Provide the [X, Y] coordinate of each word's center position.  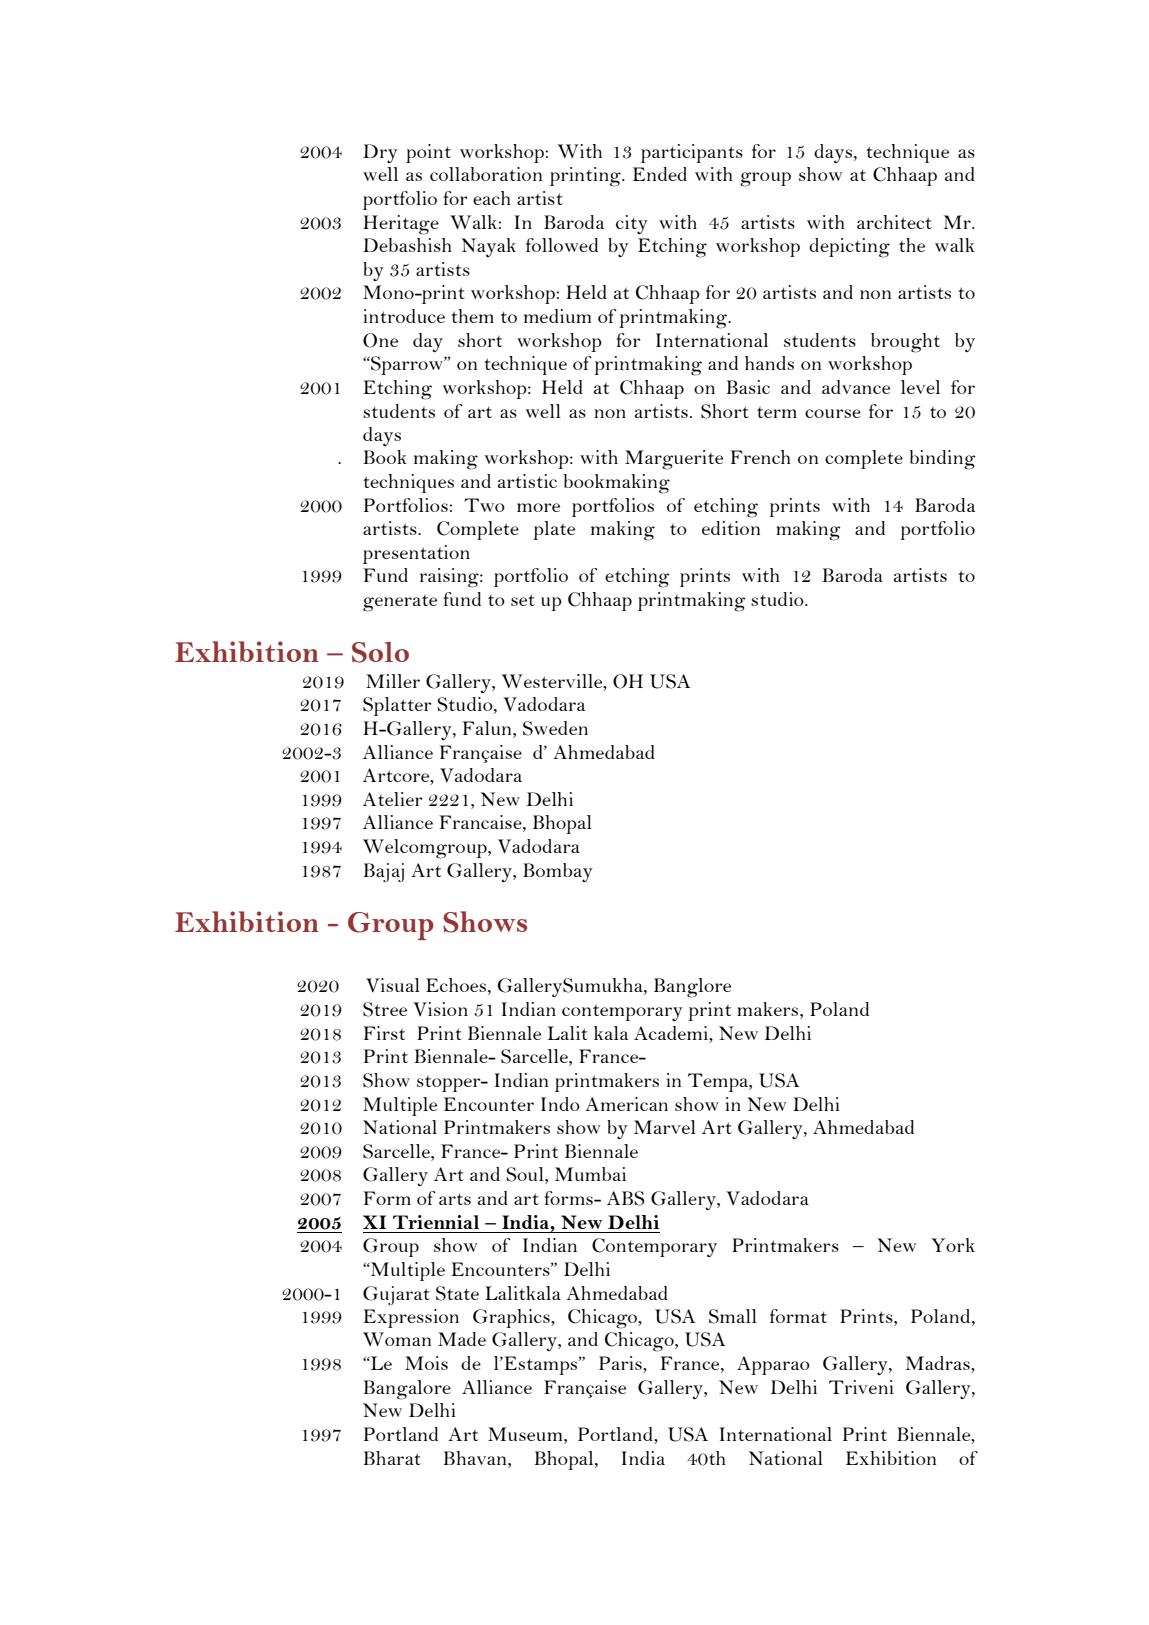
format [798, 1316]
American [626, 1104]
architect [894, 222]
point [428, 153]
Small [733, 1316]
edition [731, 528]
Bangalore [407, 1390]
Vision [440, 1009]
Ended [660, 174]
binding [943, 460]
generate [400, 603]
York [953, 1245]
